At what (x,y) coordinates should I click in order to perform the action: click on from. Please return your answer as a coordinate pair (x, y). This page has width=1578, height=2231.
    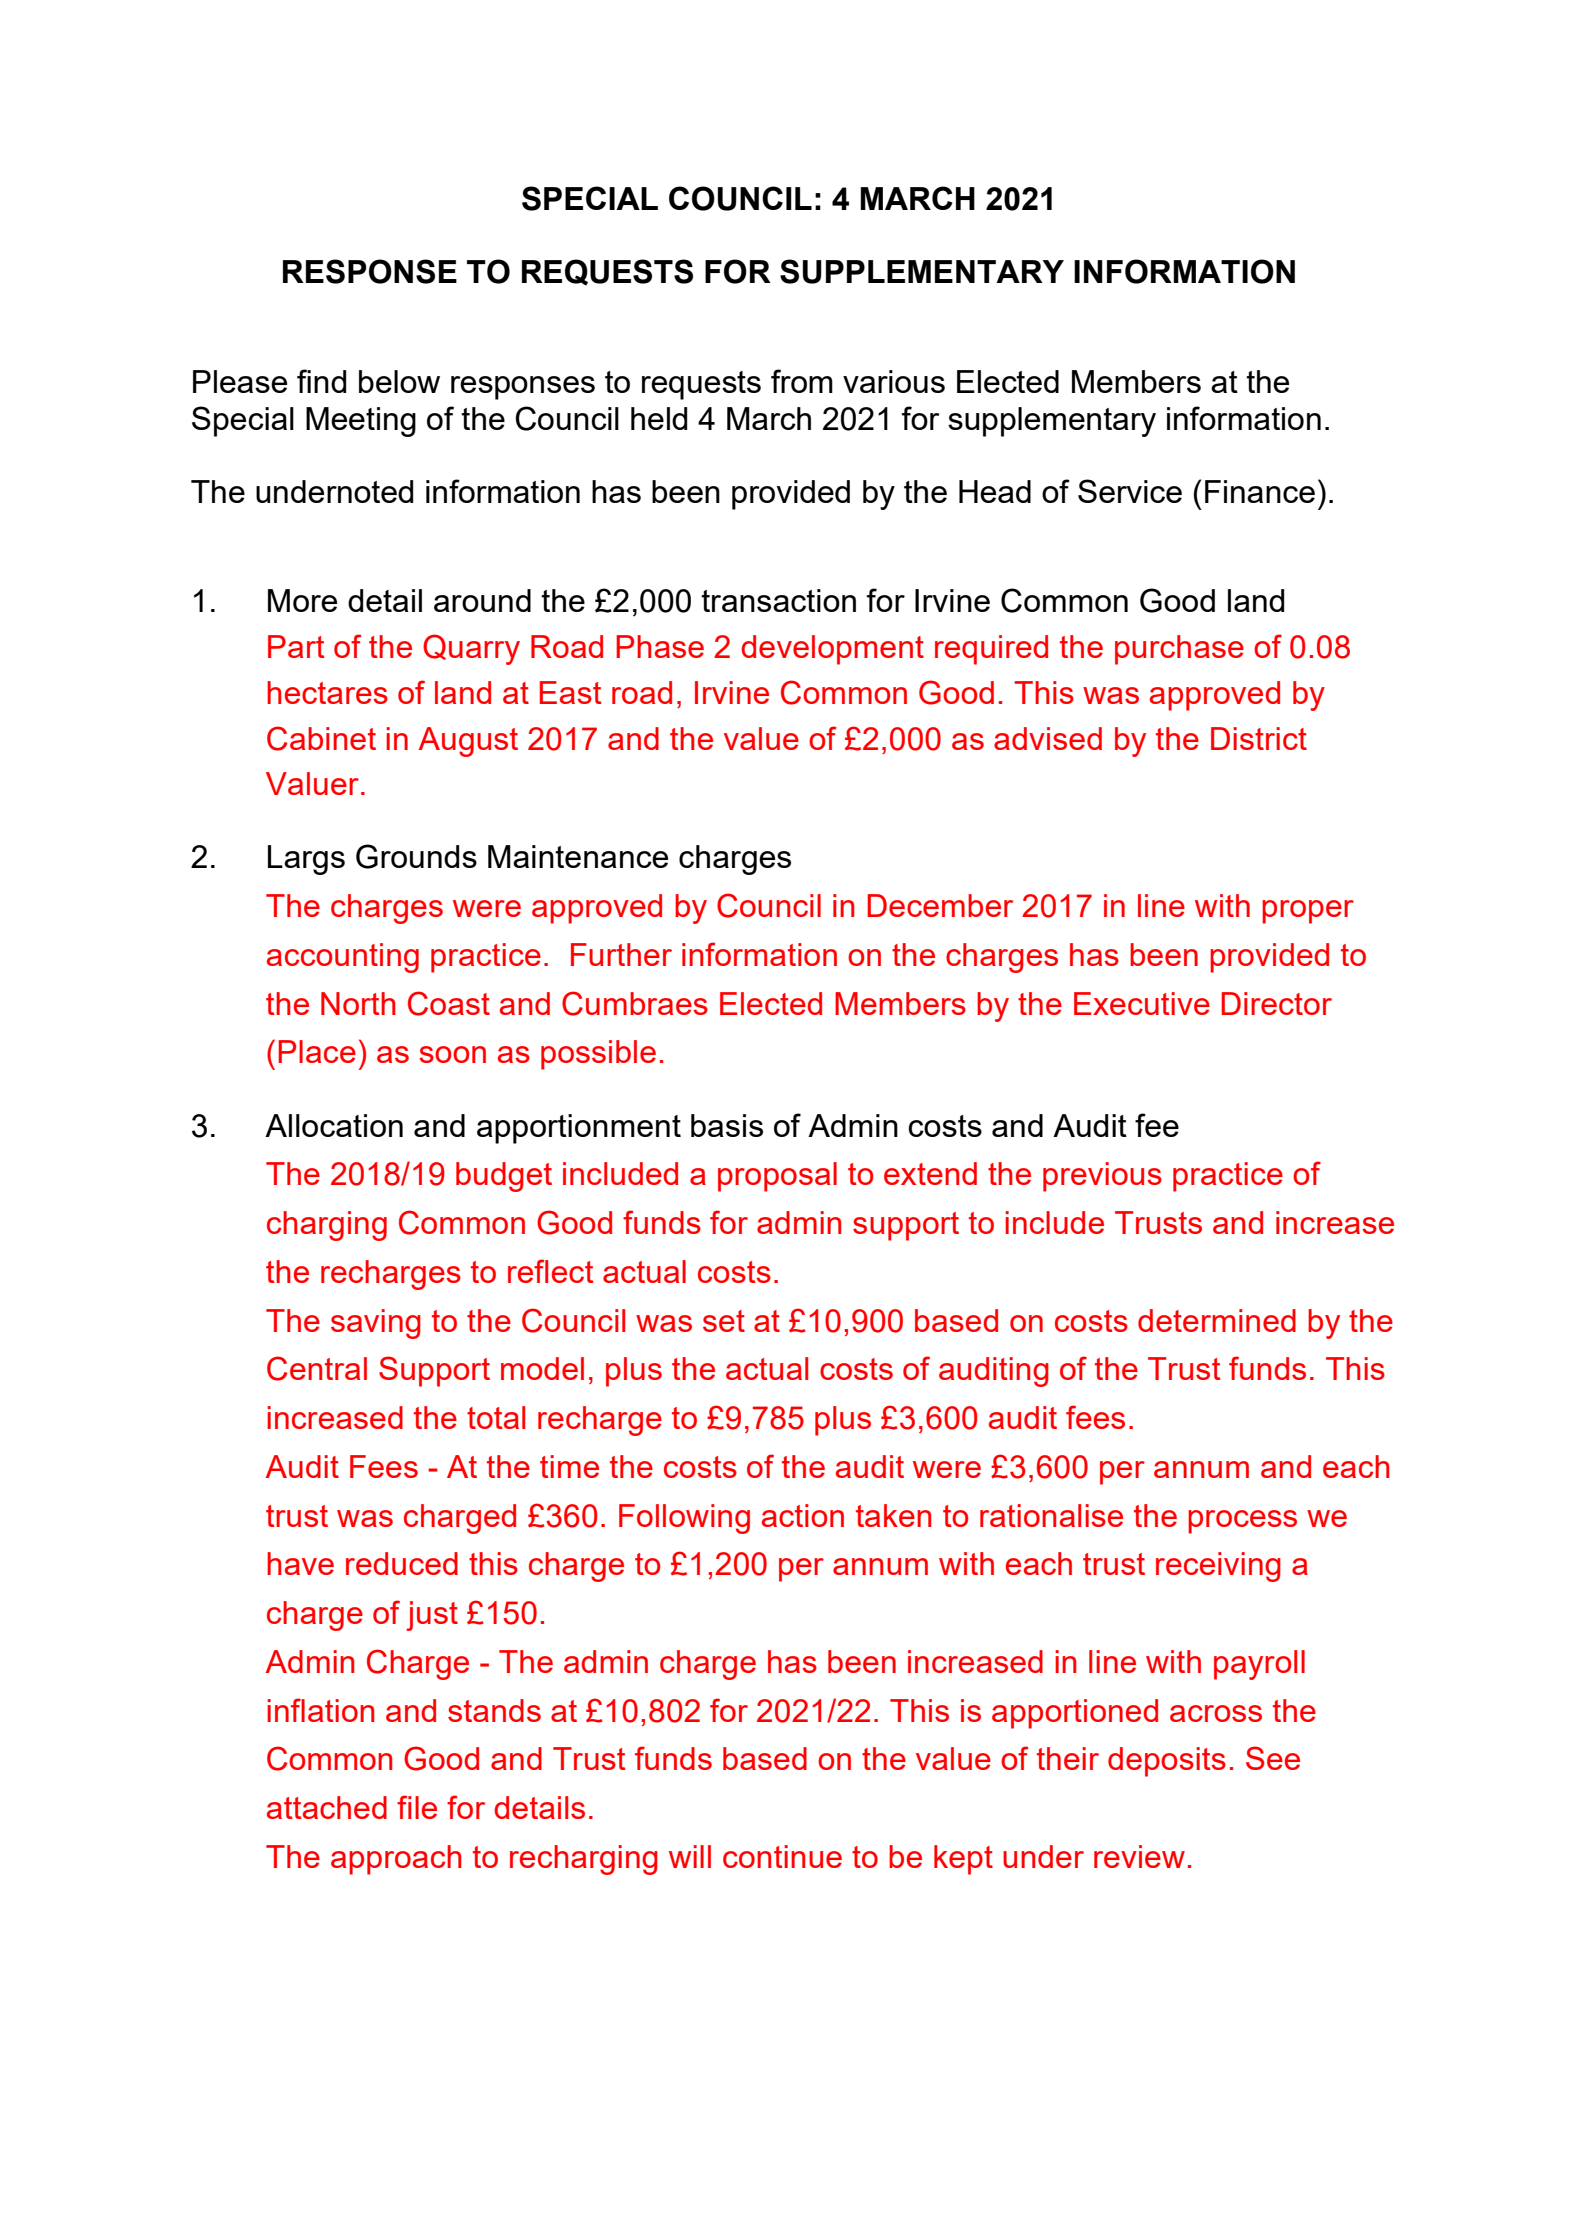
    Looking at the image, I should click on (802, 381).
